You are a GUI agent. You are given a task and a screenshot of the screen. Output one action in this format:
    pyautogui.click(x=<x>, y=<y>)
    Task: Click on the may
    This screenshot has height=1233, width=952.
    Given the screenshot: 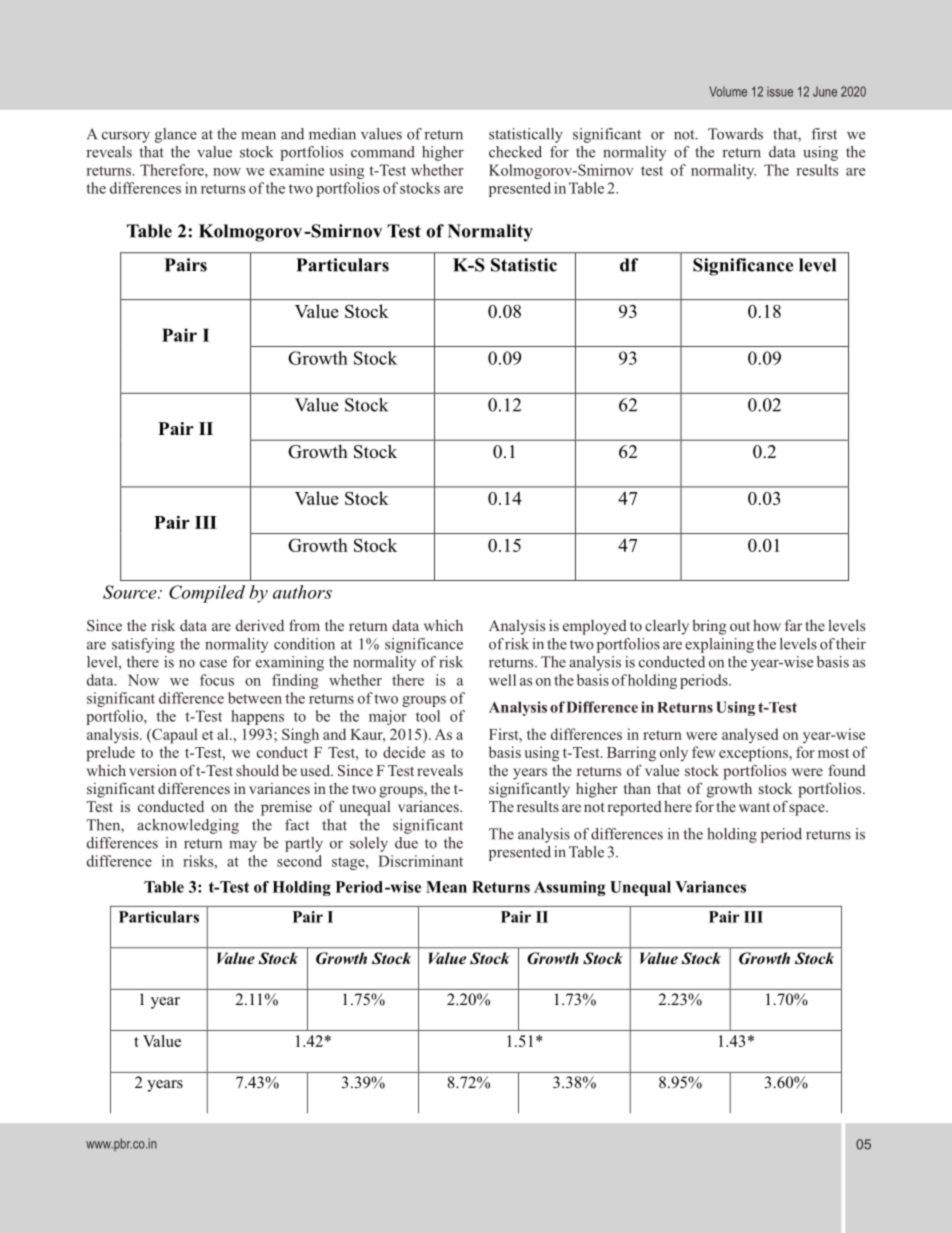 What is the action you would take?
    pyautogui.click(x=243, y=846)
